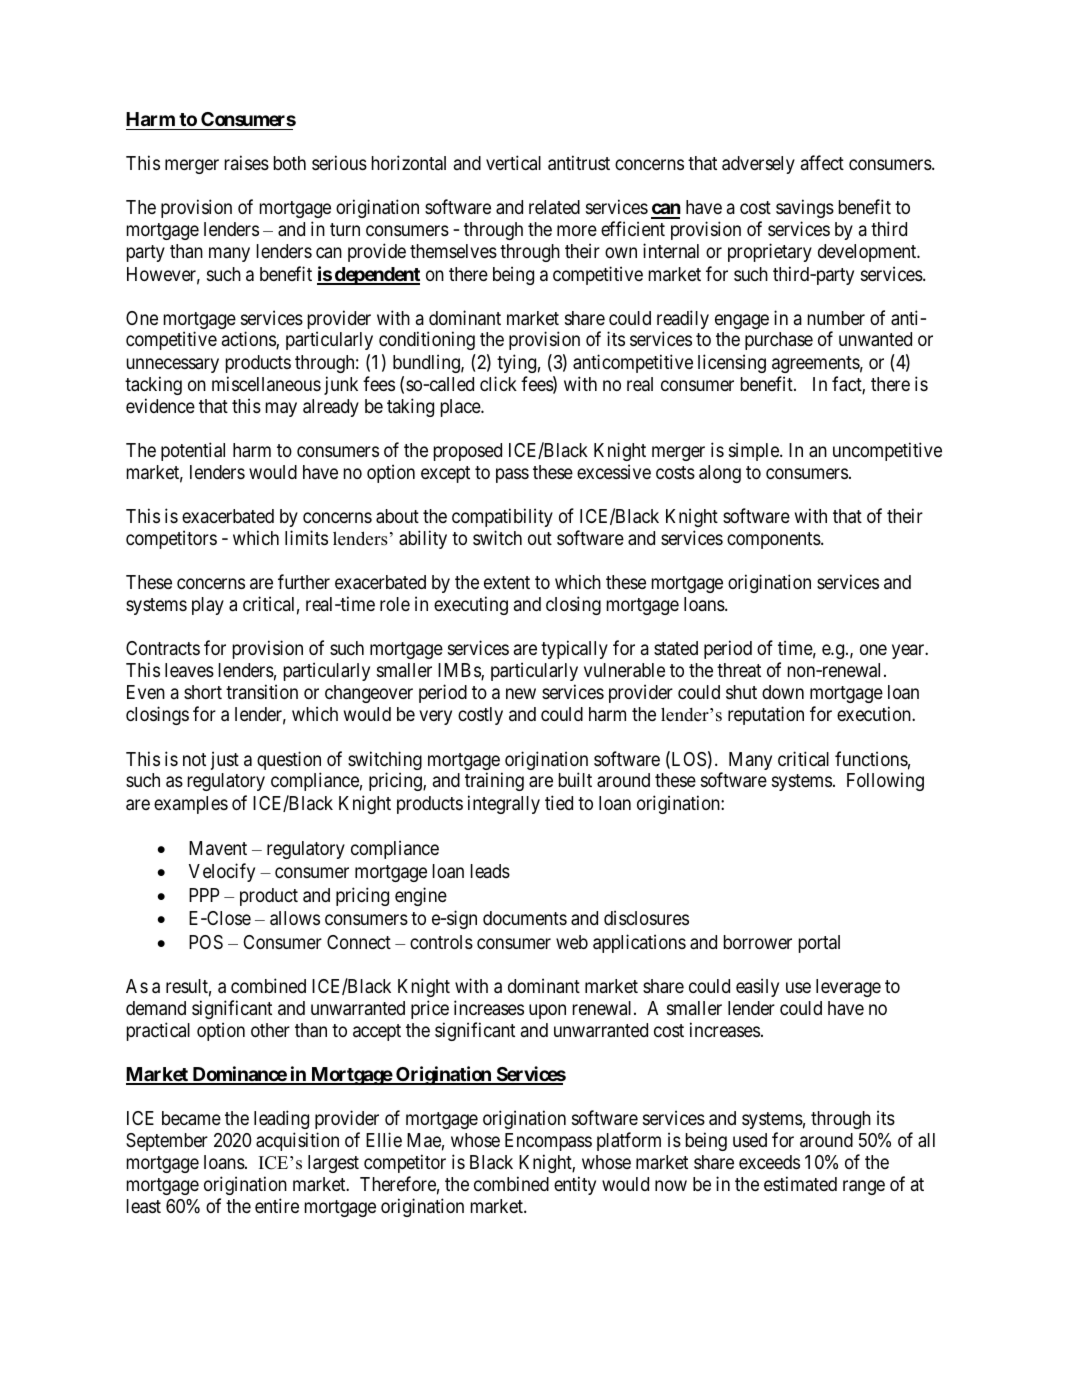  Describe the element at coordinates (805, 208) in the screenshot. I see `savings` at that location.
